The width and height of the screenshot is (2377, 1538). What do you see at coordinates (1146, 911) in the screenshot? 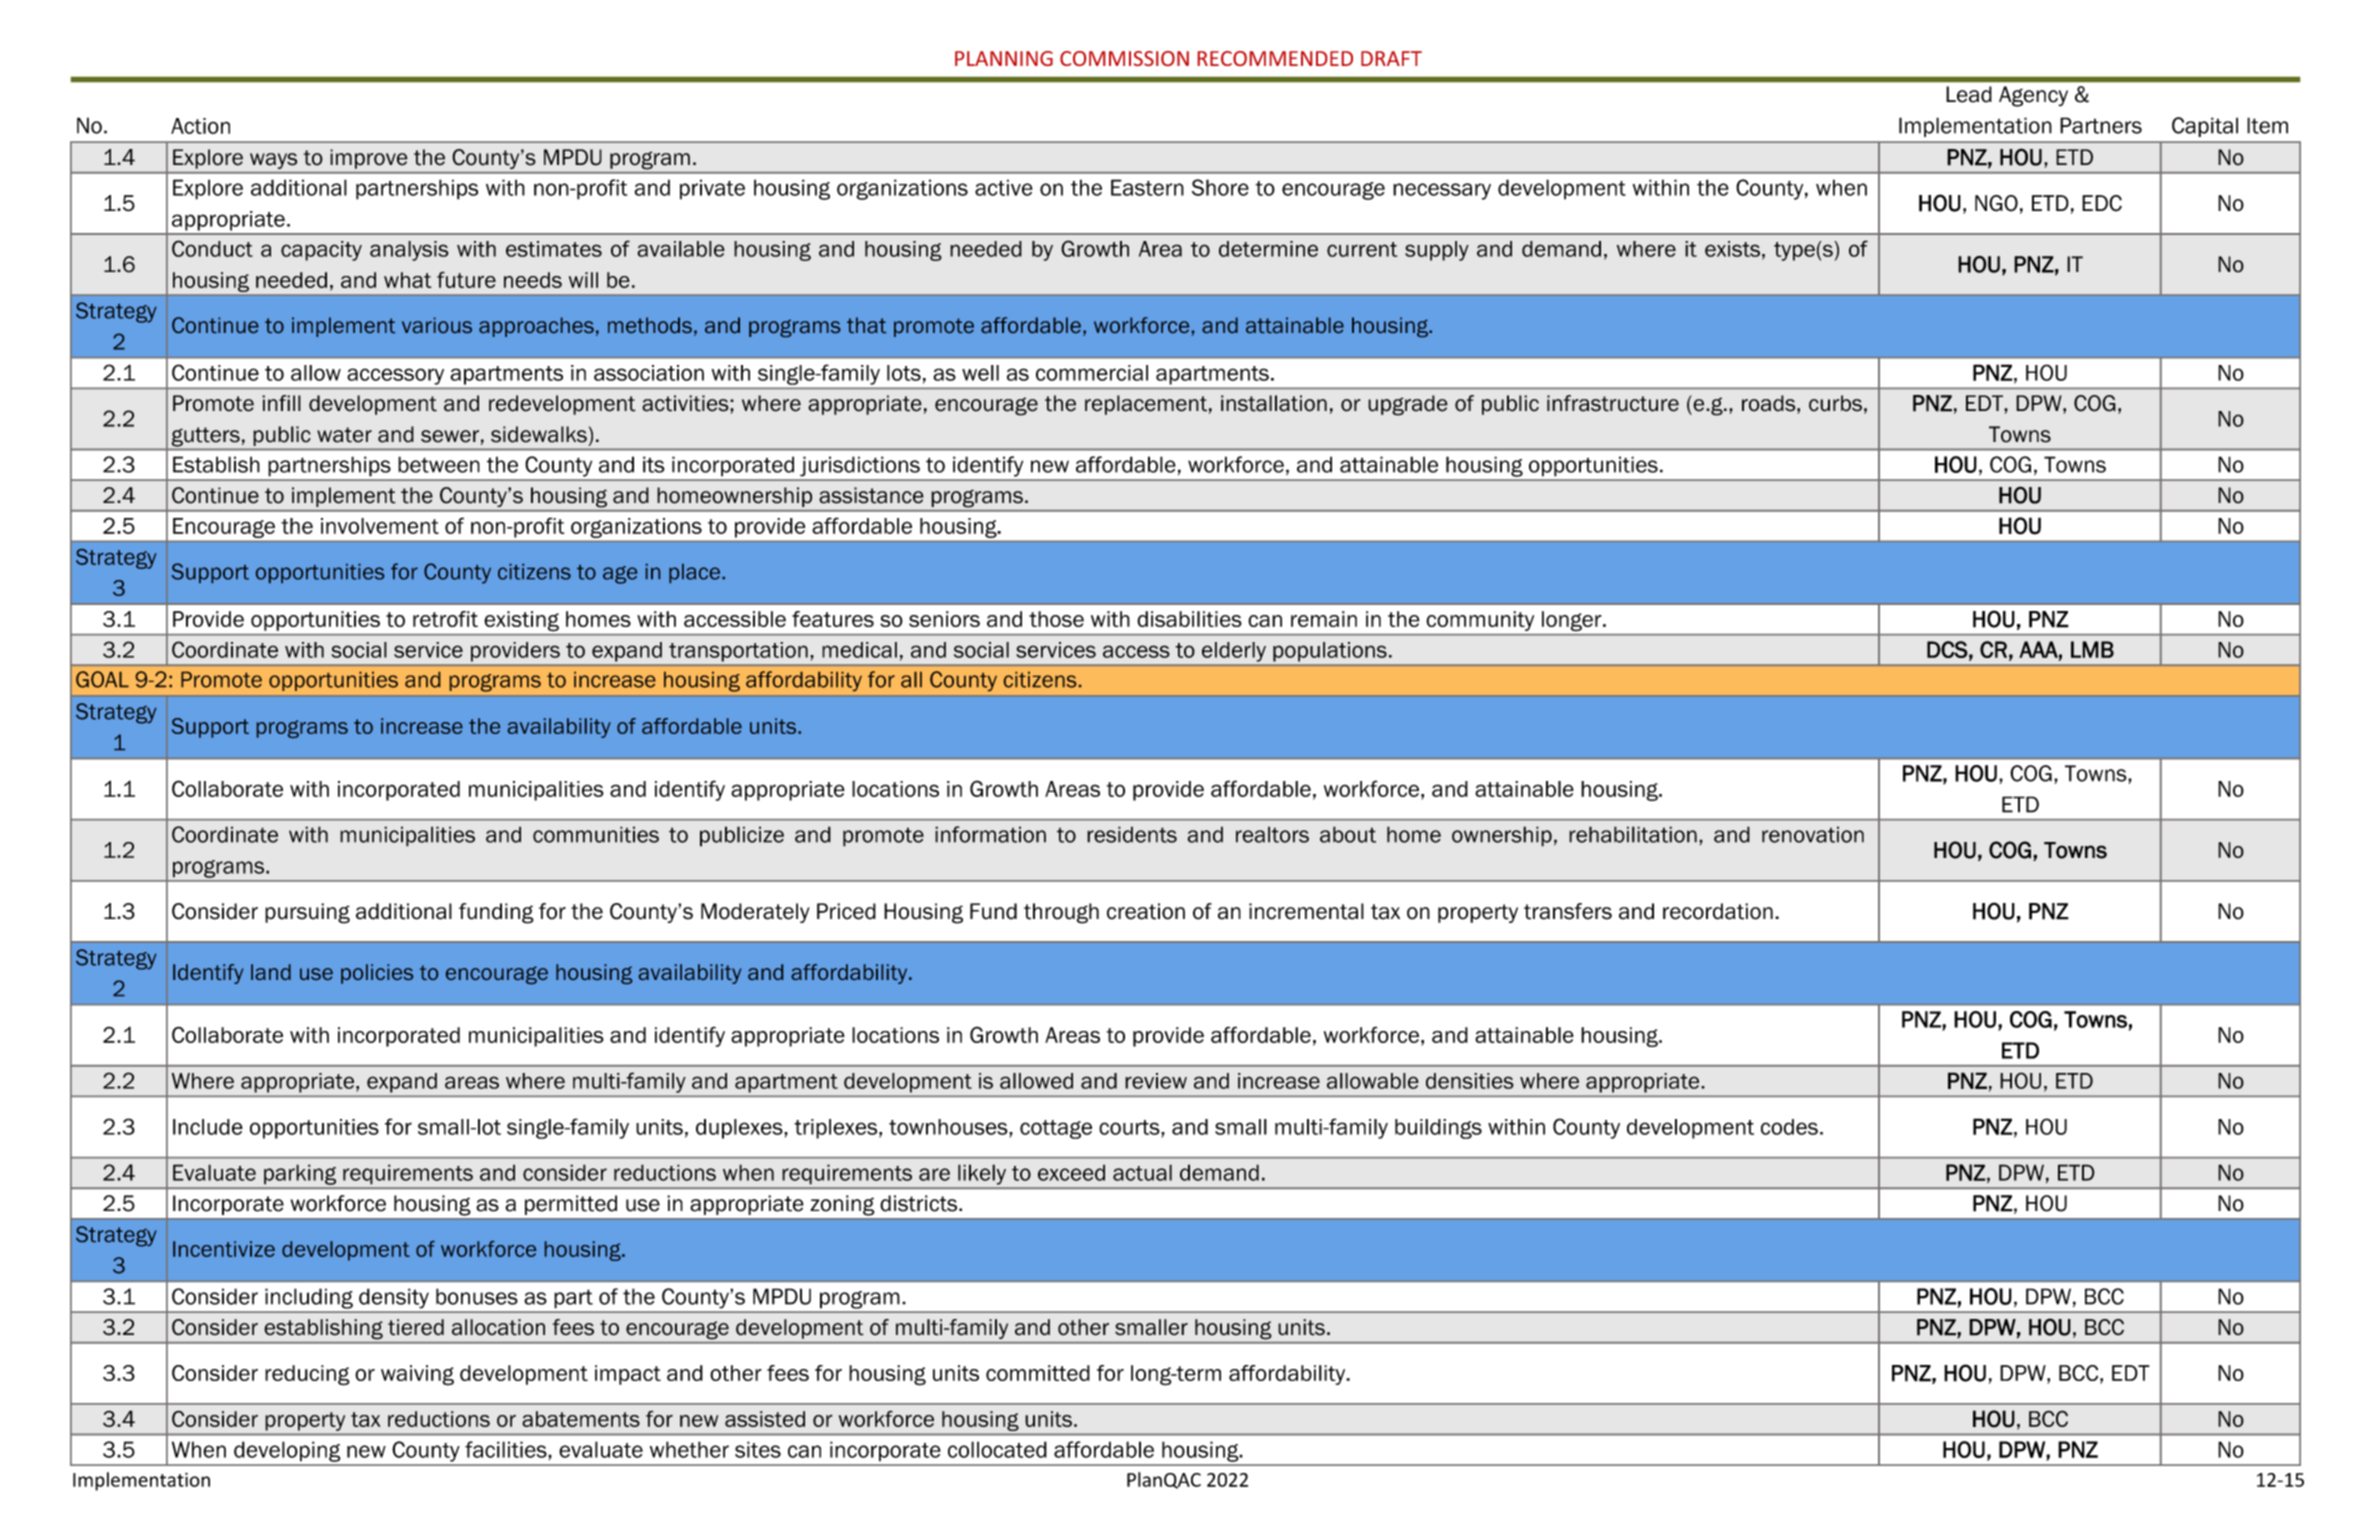
I see `creation` at bounding box center [1146, 911].
